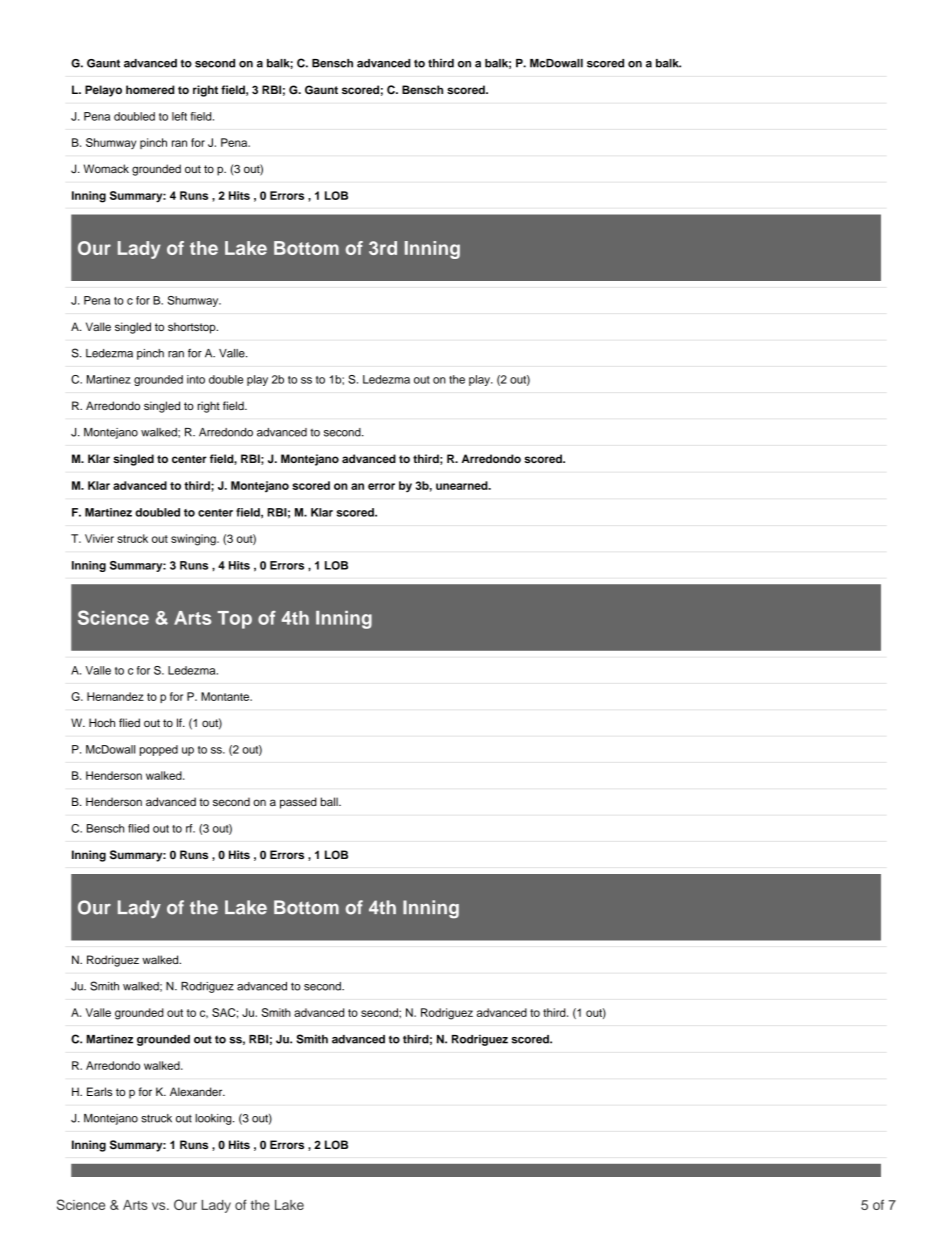 The width and height of the document is (952, 1233). Describe the element at coordinates (194, 540) in the document. I see `swinging` at that location.
